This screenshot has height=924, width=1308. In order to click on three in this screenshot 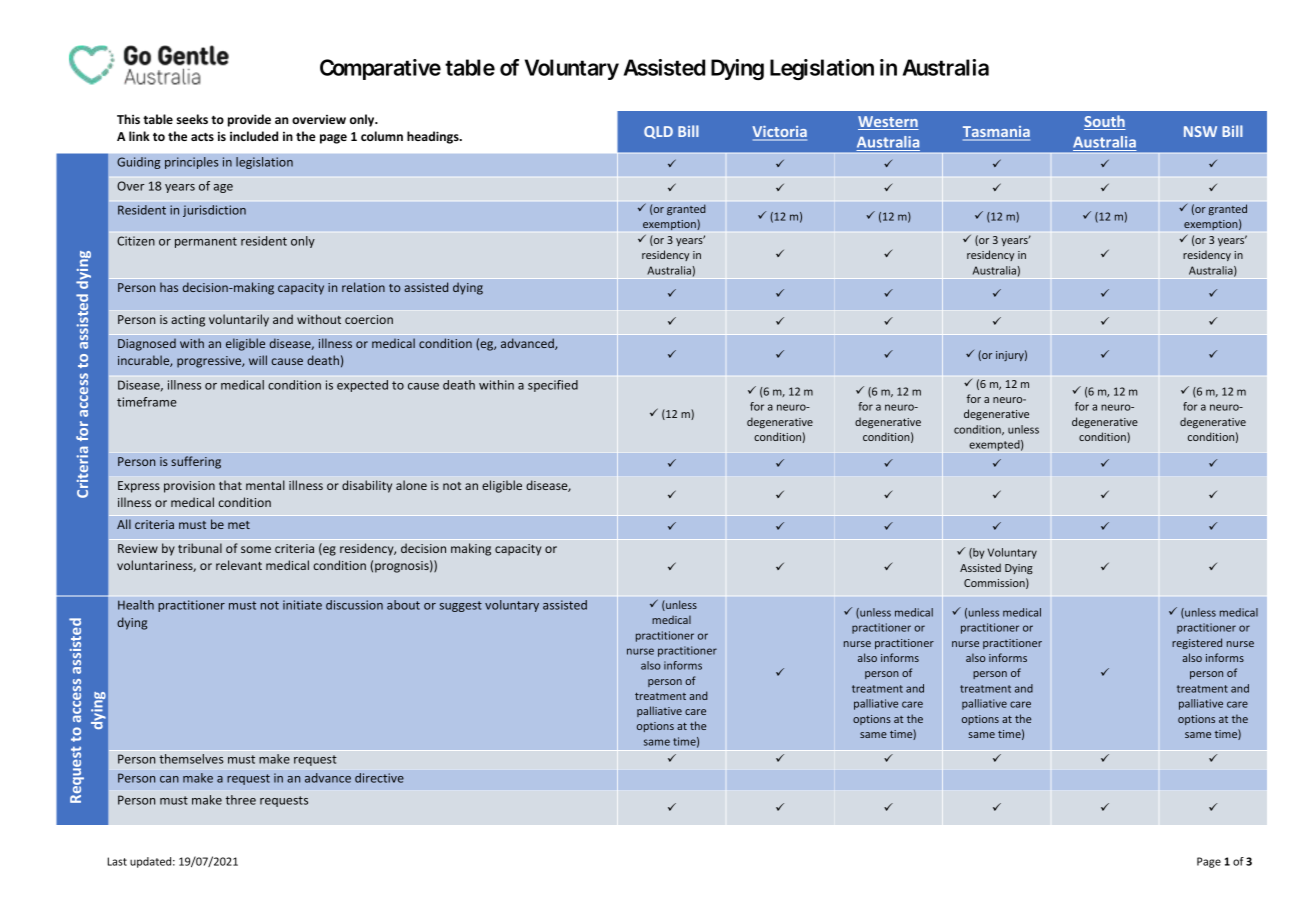, I will do `click(241, 800)`.
